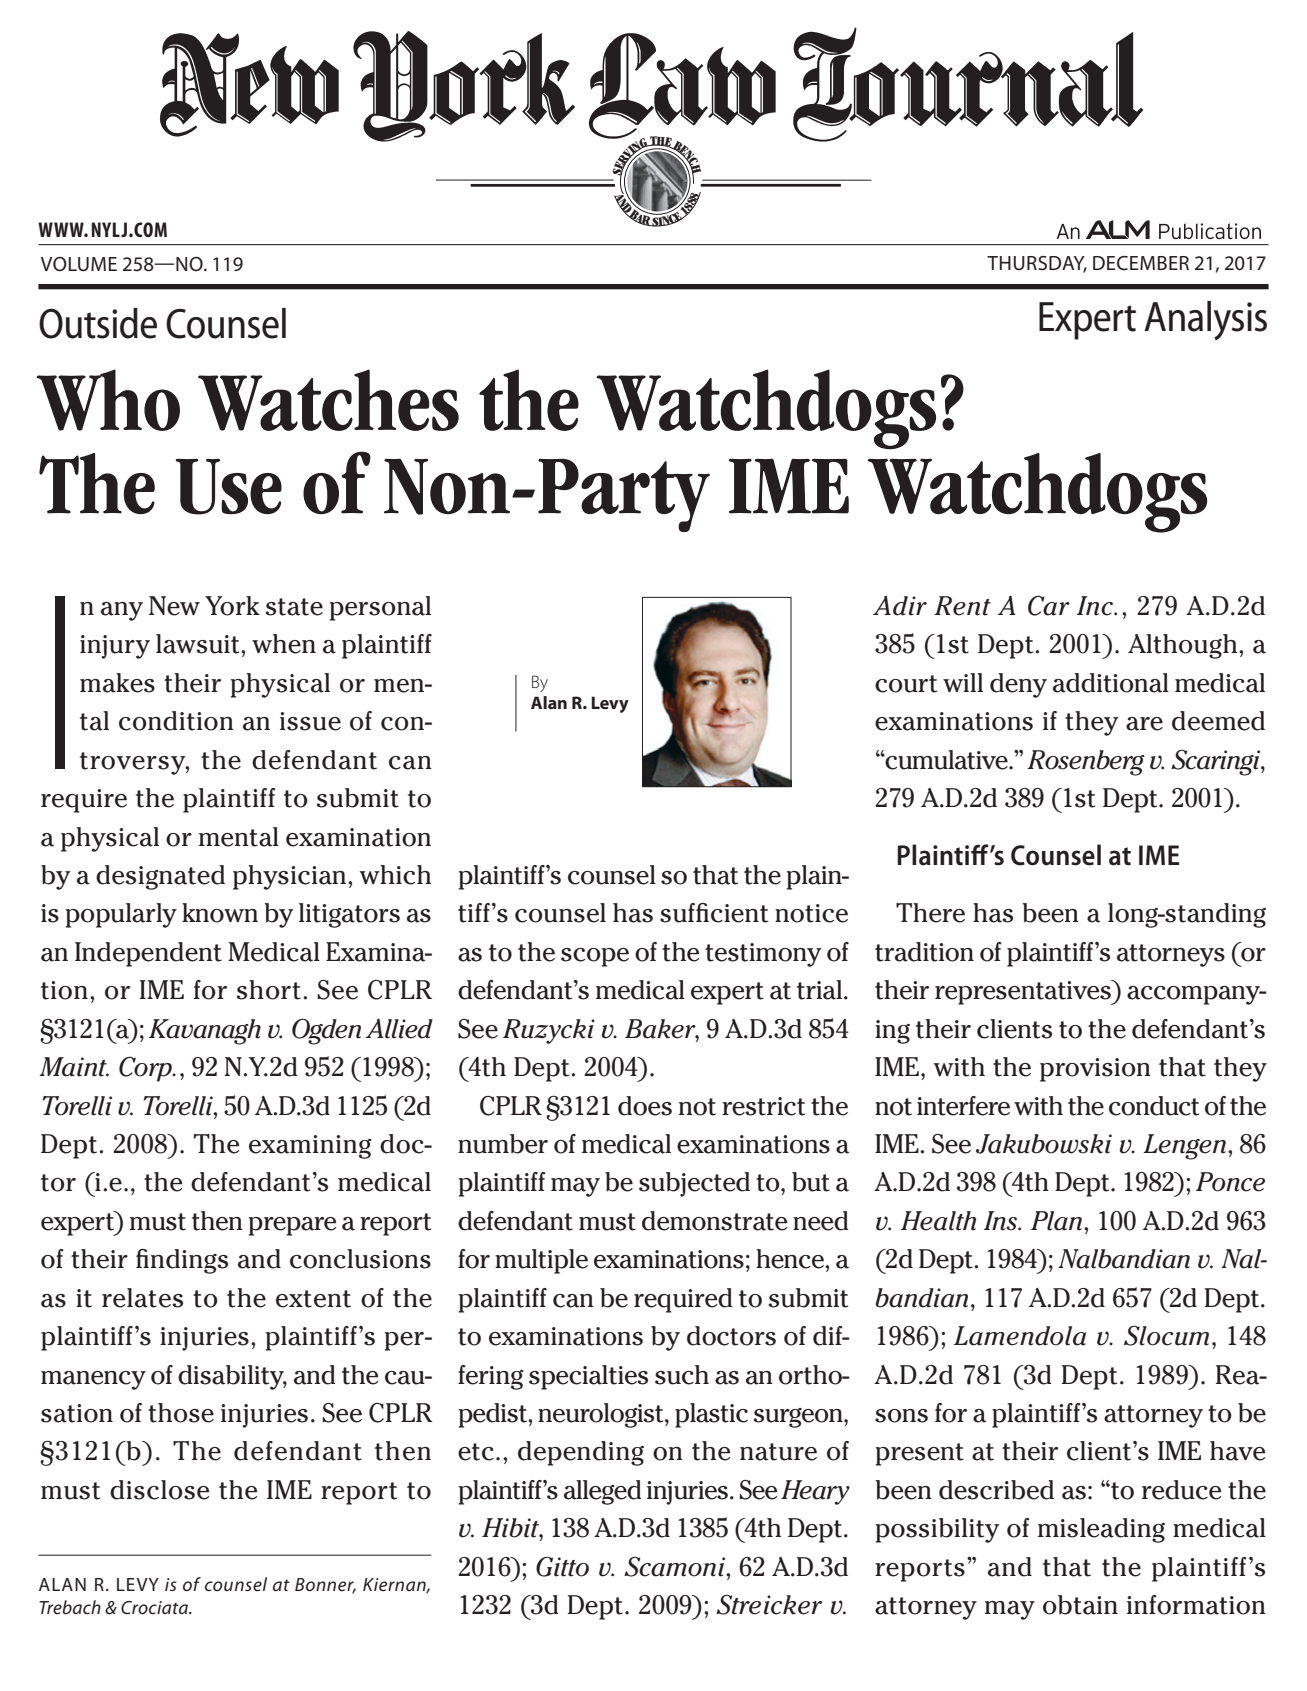 Image resolution: width=1307 pixels, height=1691 pixels. I want to click on known, so click(220, 913).
